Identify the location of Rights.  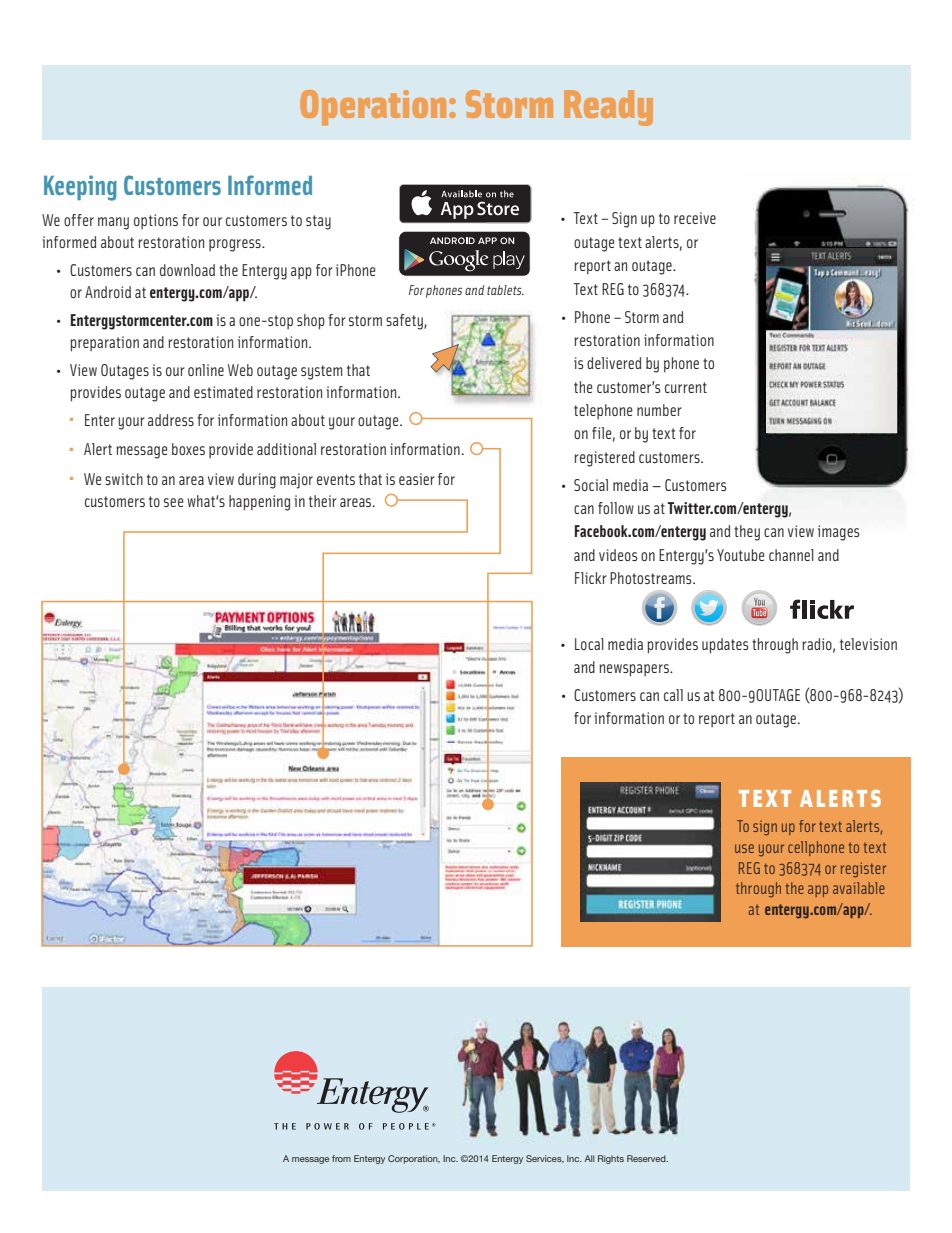
(611, 1159).
